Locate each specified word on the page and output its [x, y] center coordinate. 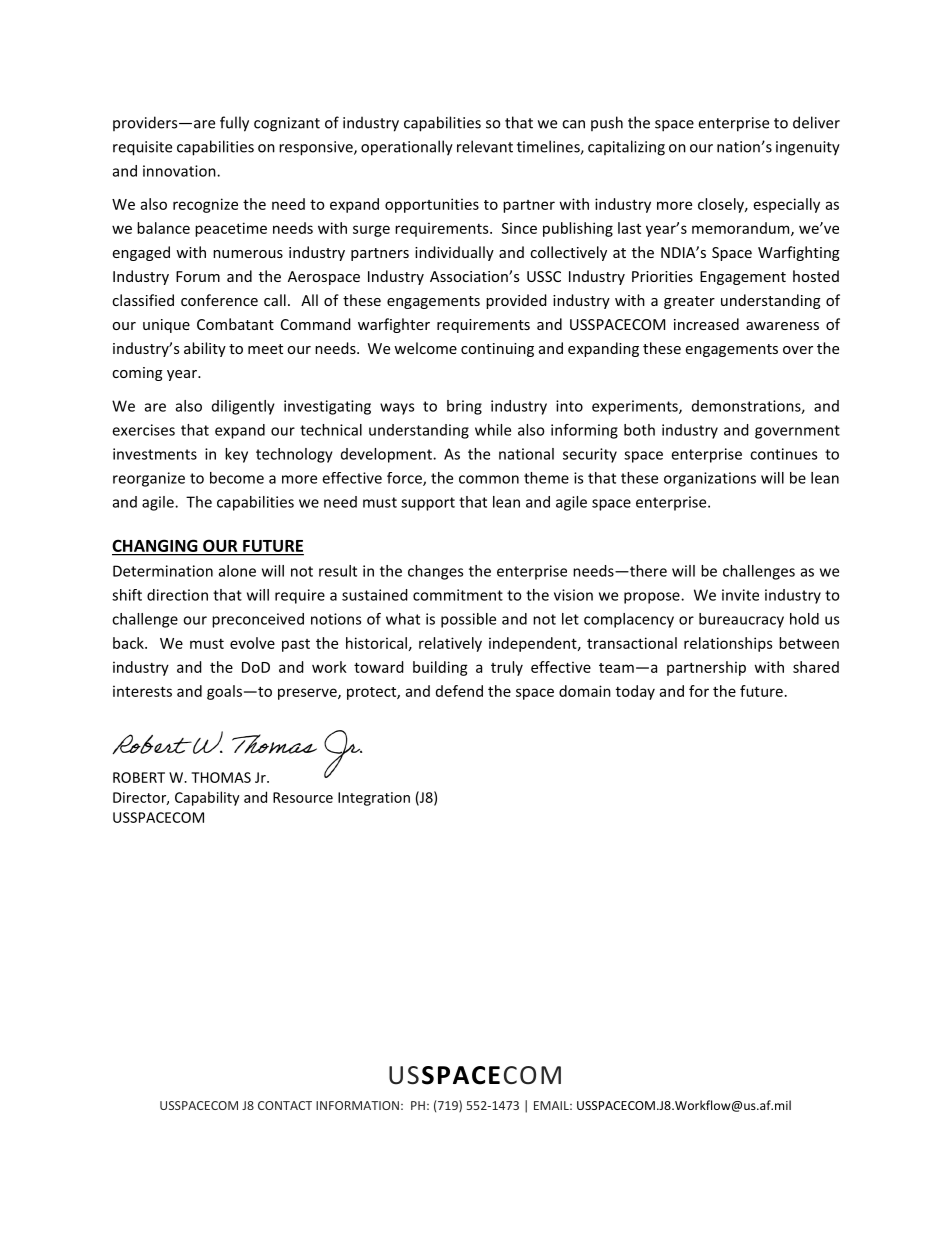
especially [787, 205]
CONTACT [285, 1105]
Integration [374, 799]
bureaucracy [741, 620]
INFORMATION [357, 1105]
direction [177, 595]
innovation [180, 171]
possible [468, 620]
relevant [485, 146]
